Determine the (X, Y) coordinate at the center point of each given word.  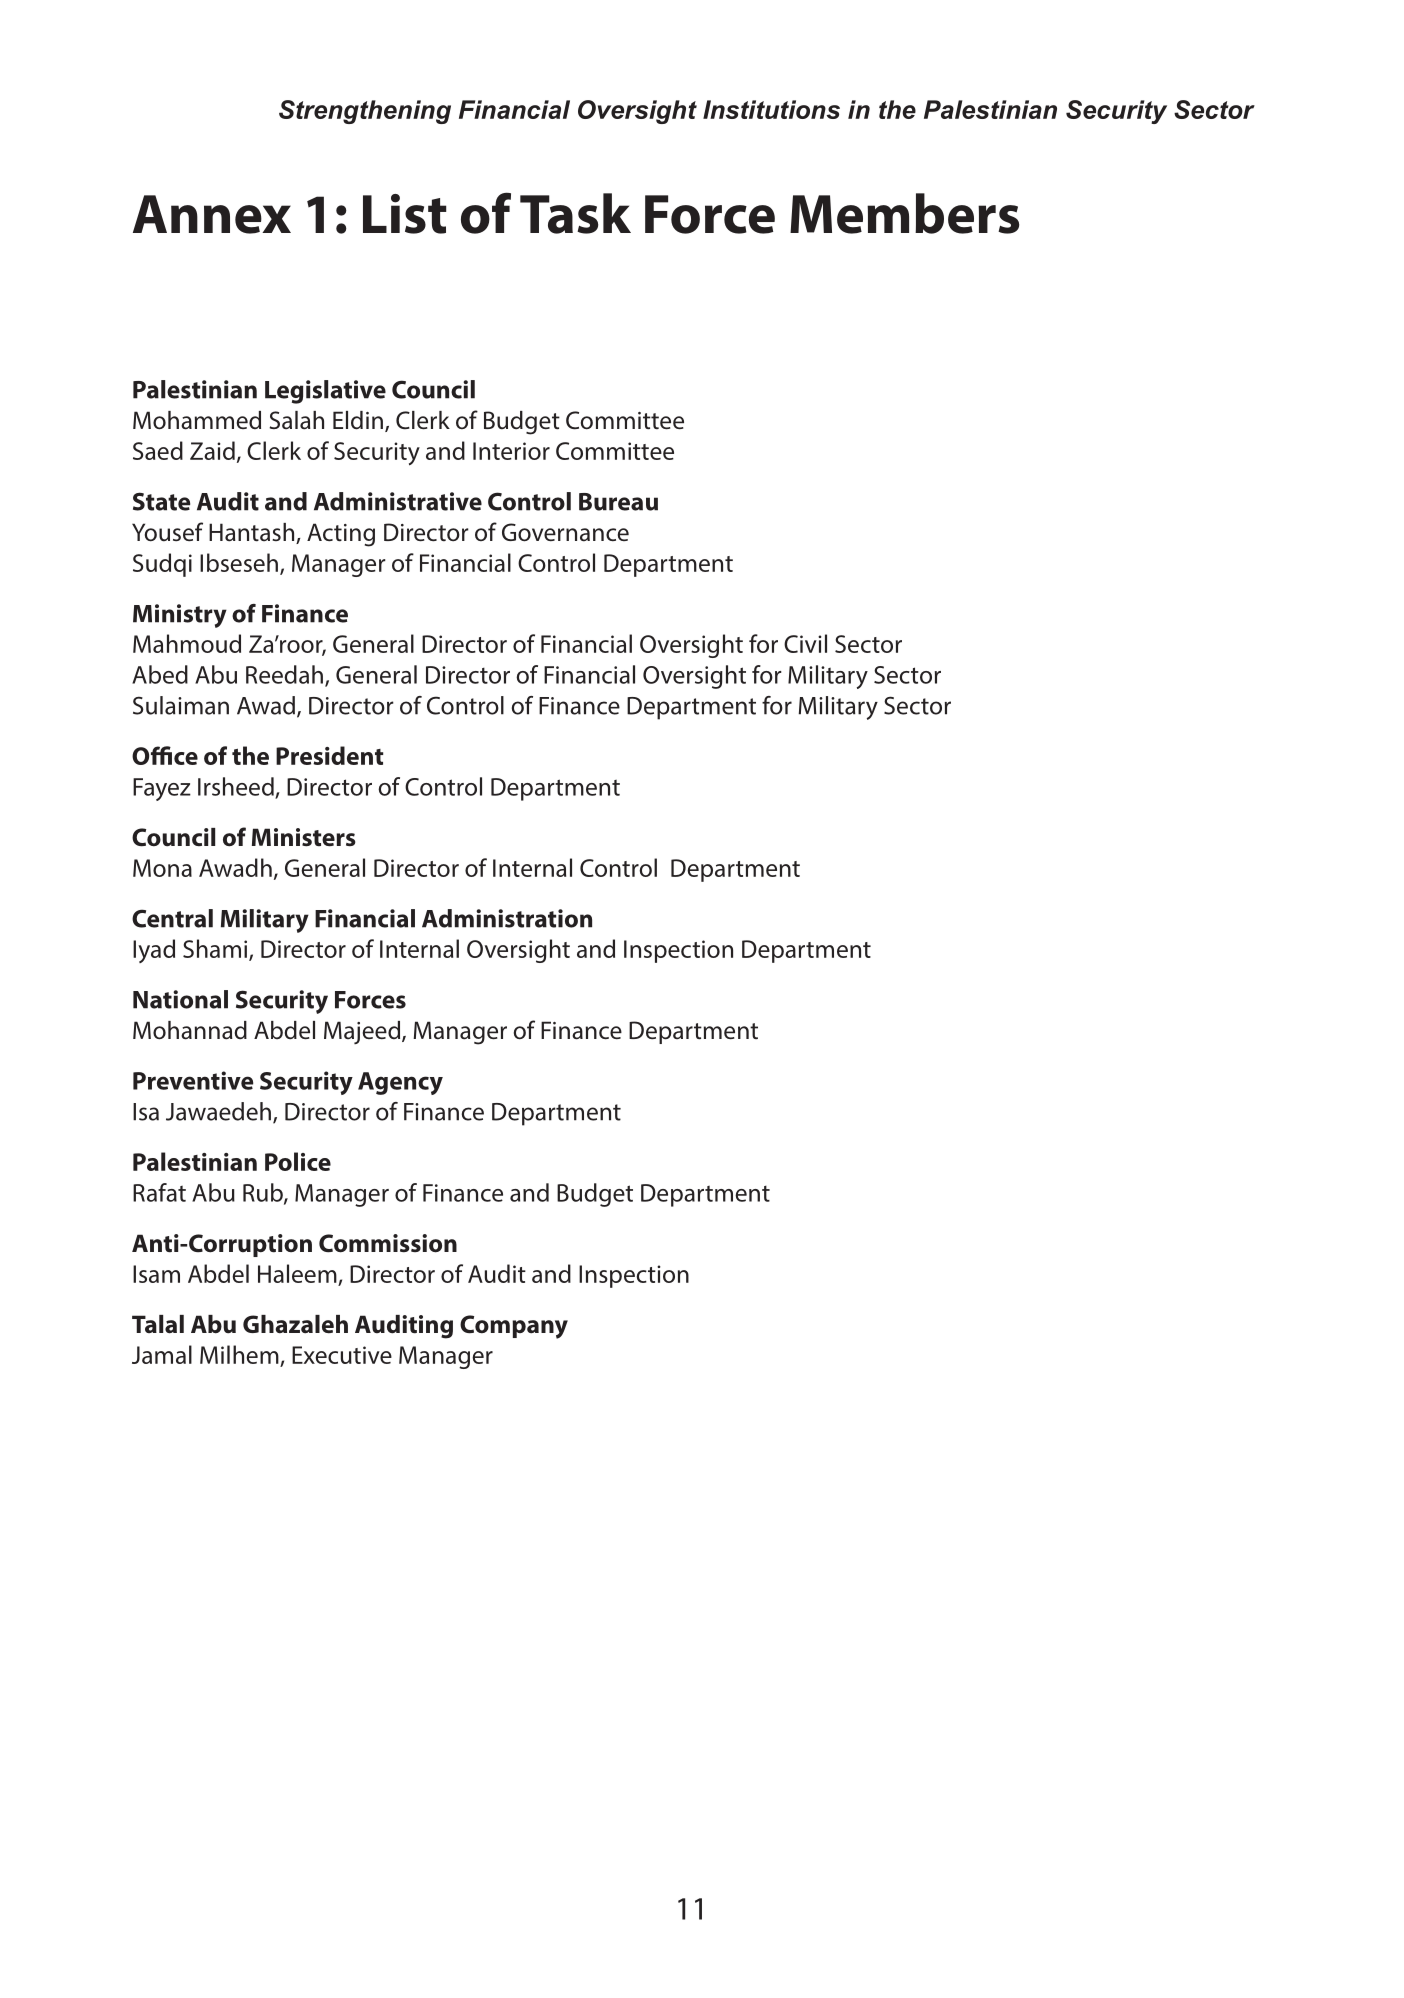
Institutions (771, 109)
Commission (388, 1243)
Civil (805, 643)
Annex (212, 214)
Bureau (618, 502)
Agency (400, 1083)
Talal (158, 1324)
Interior (511, 451)
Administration (507, 918)
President (329, 755)
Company (514, 1327)
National (180, 999)
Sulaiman (181, 705)
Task (575, 213)
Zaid (212, 450)
